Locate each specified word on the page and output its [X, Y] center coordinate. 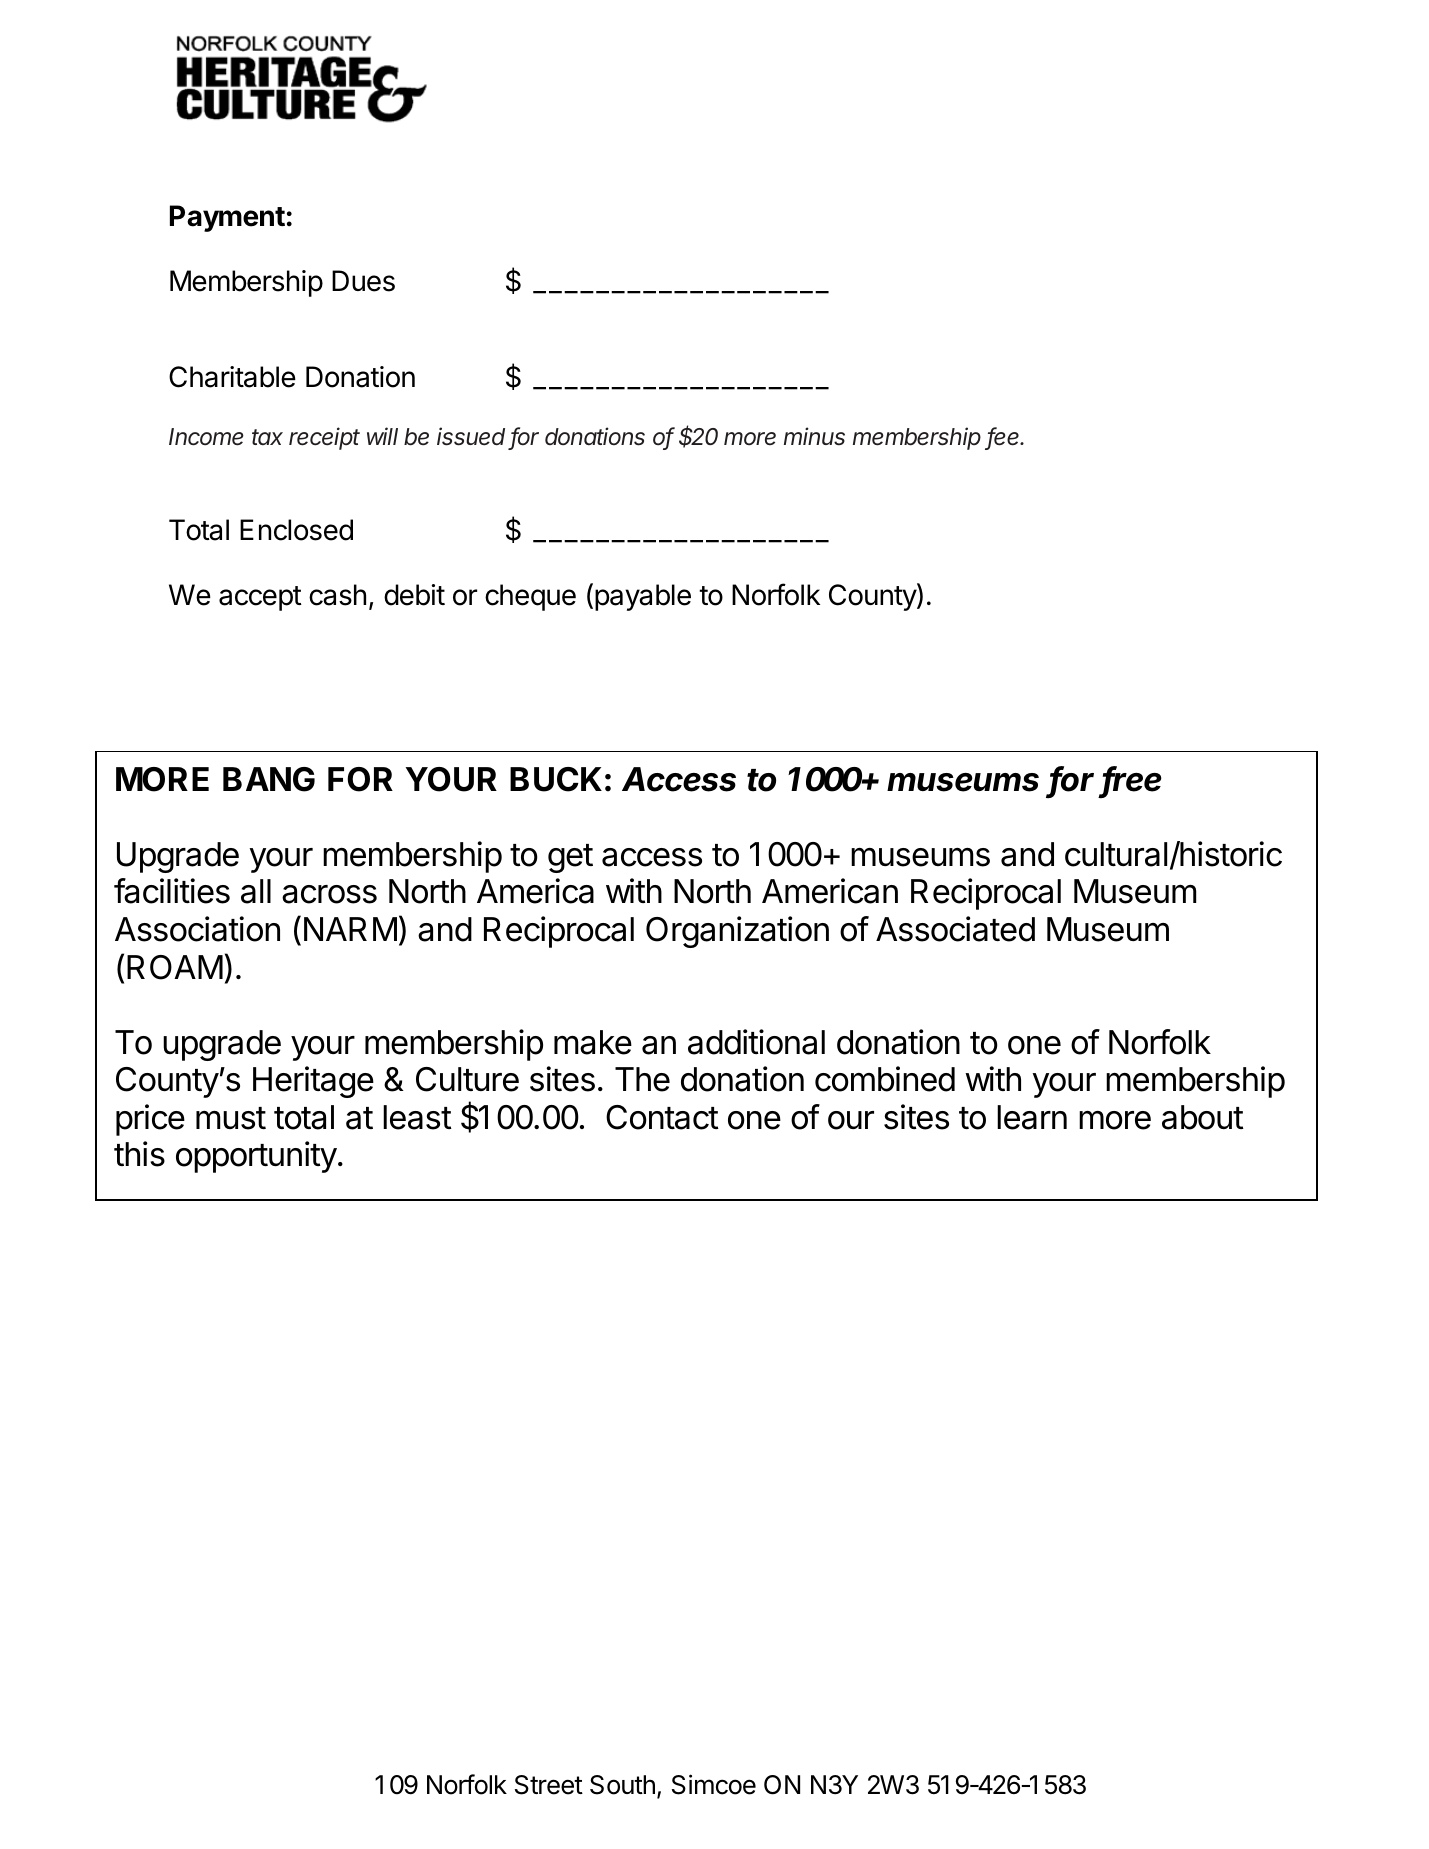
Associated [955, 929]
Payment [227, 218]
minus [814, 436]
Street [549, 1785]
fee [1005, 437]
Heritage [313, 1082]
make [593, 1042]
